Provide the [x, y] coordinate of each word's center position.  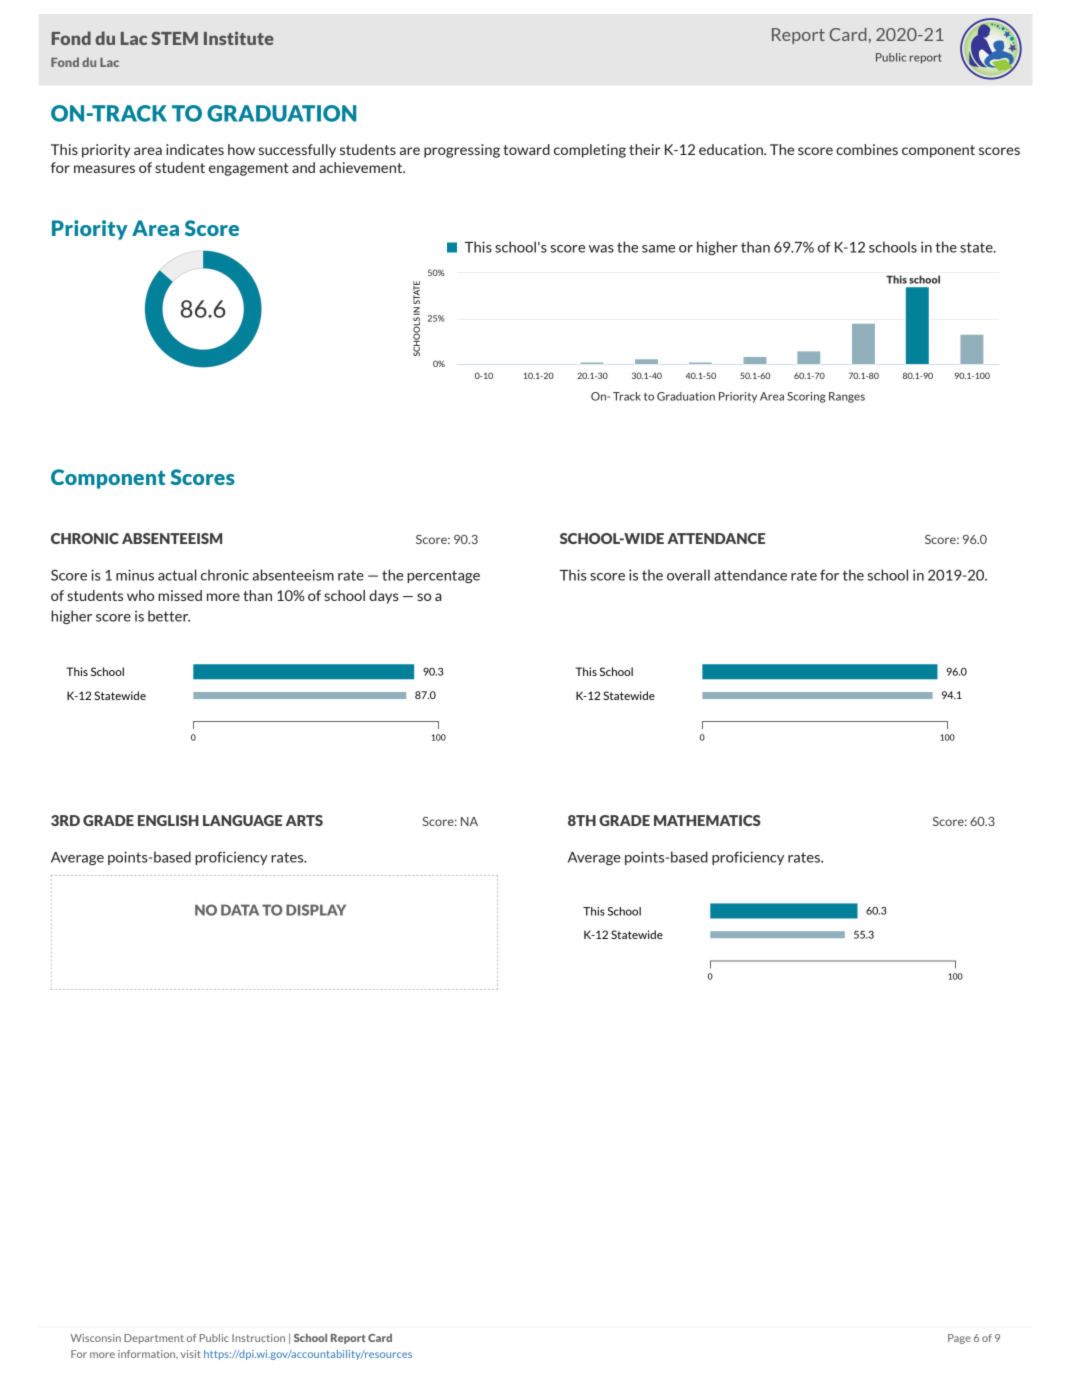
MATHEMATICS [707, 820]
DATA [240, 910]
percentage [443, 576]
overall [688, 575]
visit [191, 1354]
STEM [174, 38]
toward [526, 149]
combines [867, 149]
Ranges [847, 397]
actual [177, 575]
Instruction [258, 1338]
